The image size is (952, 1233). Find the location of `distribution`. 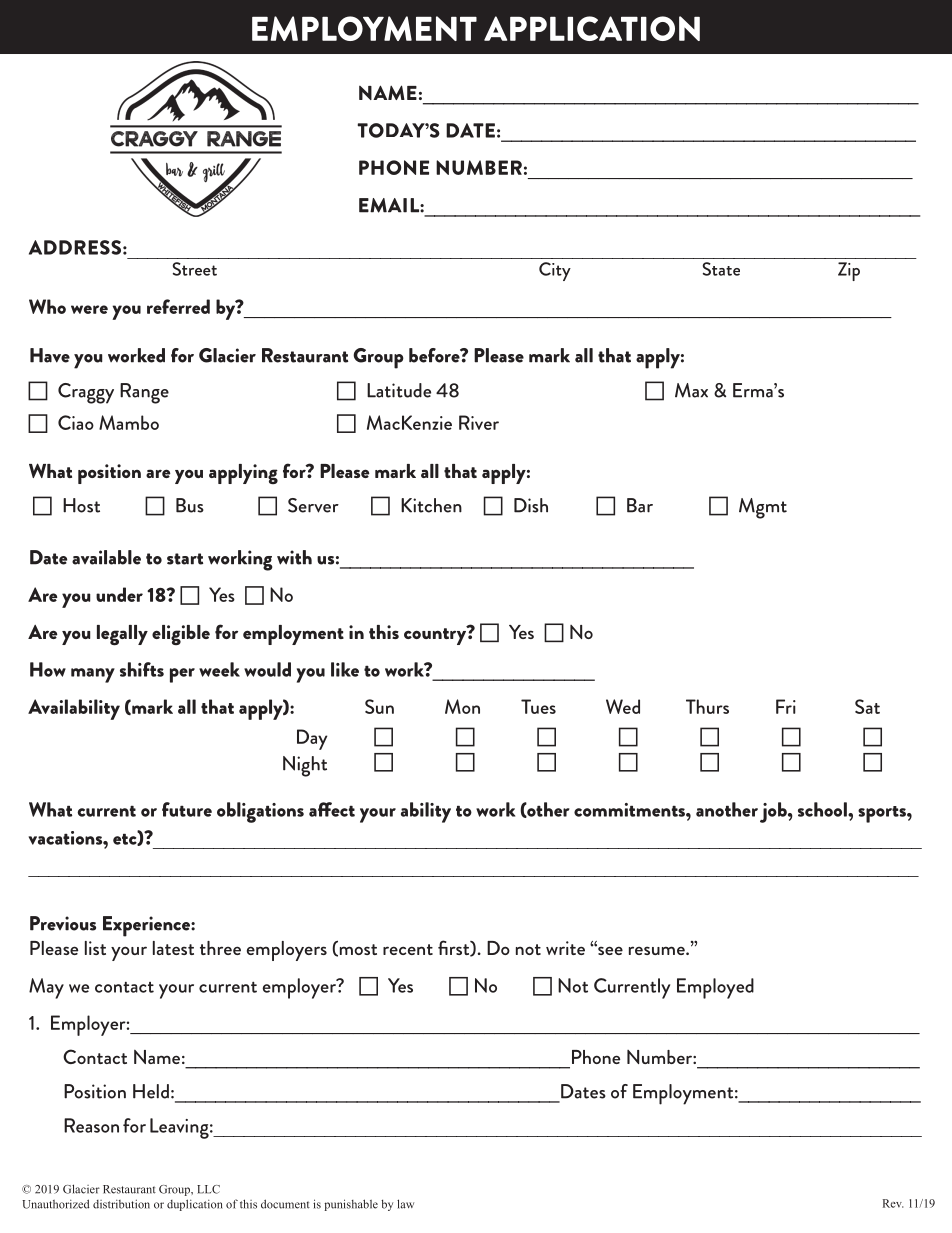

distribution is located at coordinates (121, 1204).
